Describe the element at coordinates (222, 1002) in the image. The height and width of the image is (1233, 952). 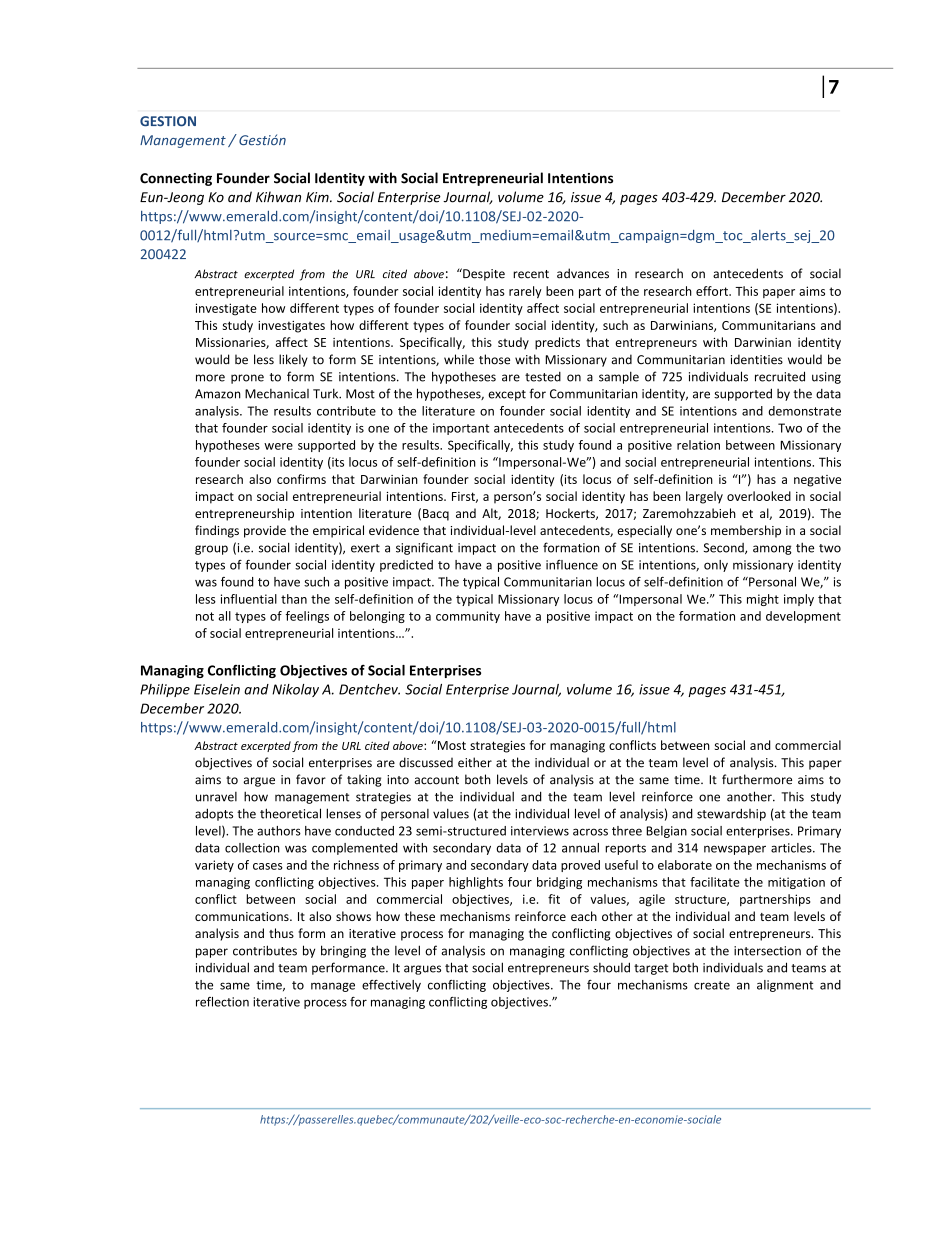
I see `reflection` at that location.
